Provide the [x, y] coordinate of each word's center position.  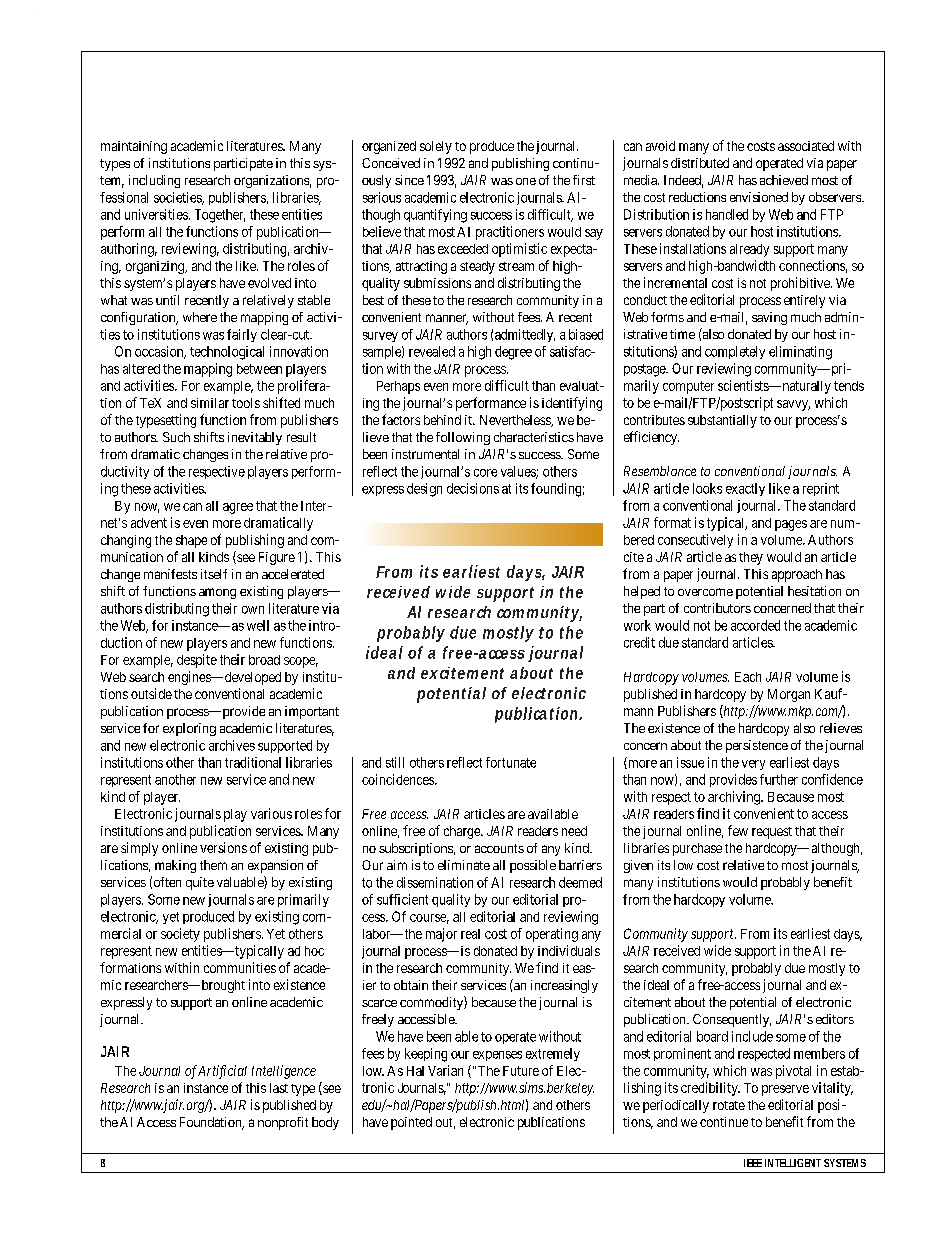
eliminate [464, 865]
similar [210, 403]
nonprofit [283, 1123]
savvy [793, 405]
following [463, 438]
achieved [784, 180]
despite [197, 661]
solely [436, 147]
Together [220, 216]
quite [200, 883]
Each [748, 677]
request [772, 833]
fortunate [511, 762]
